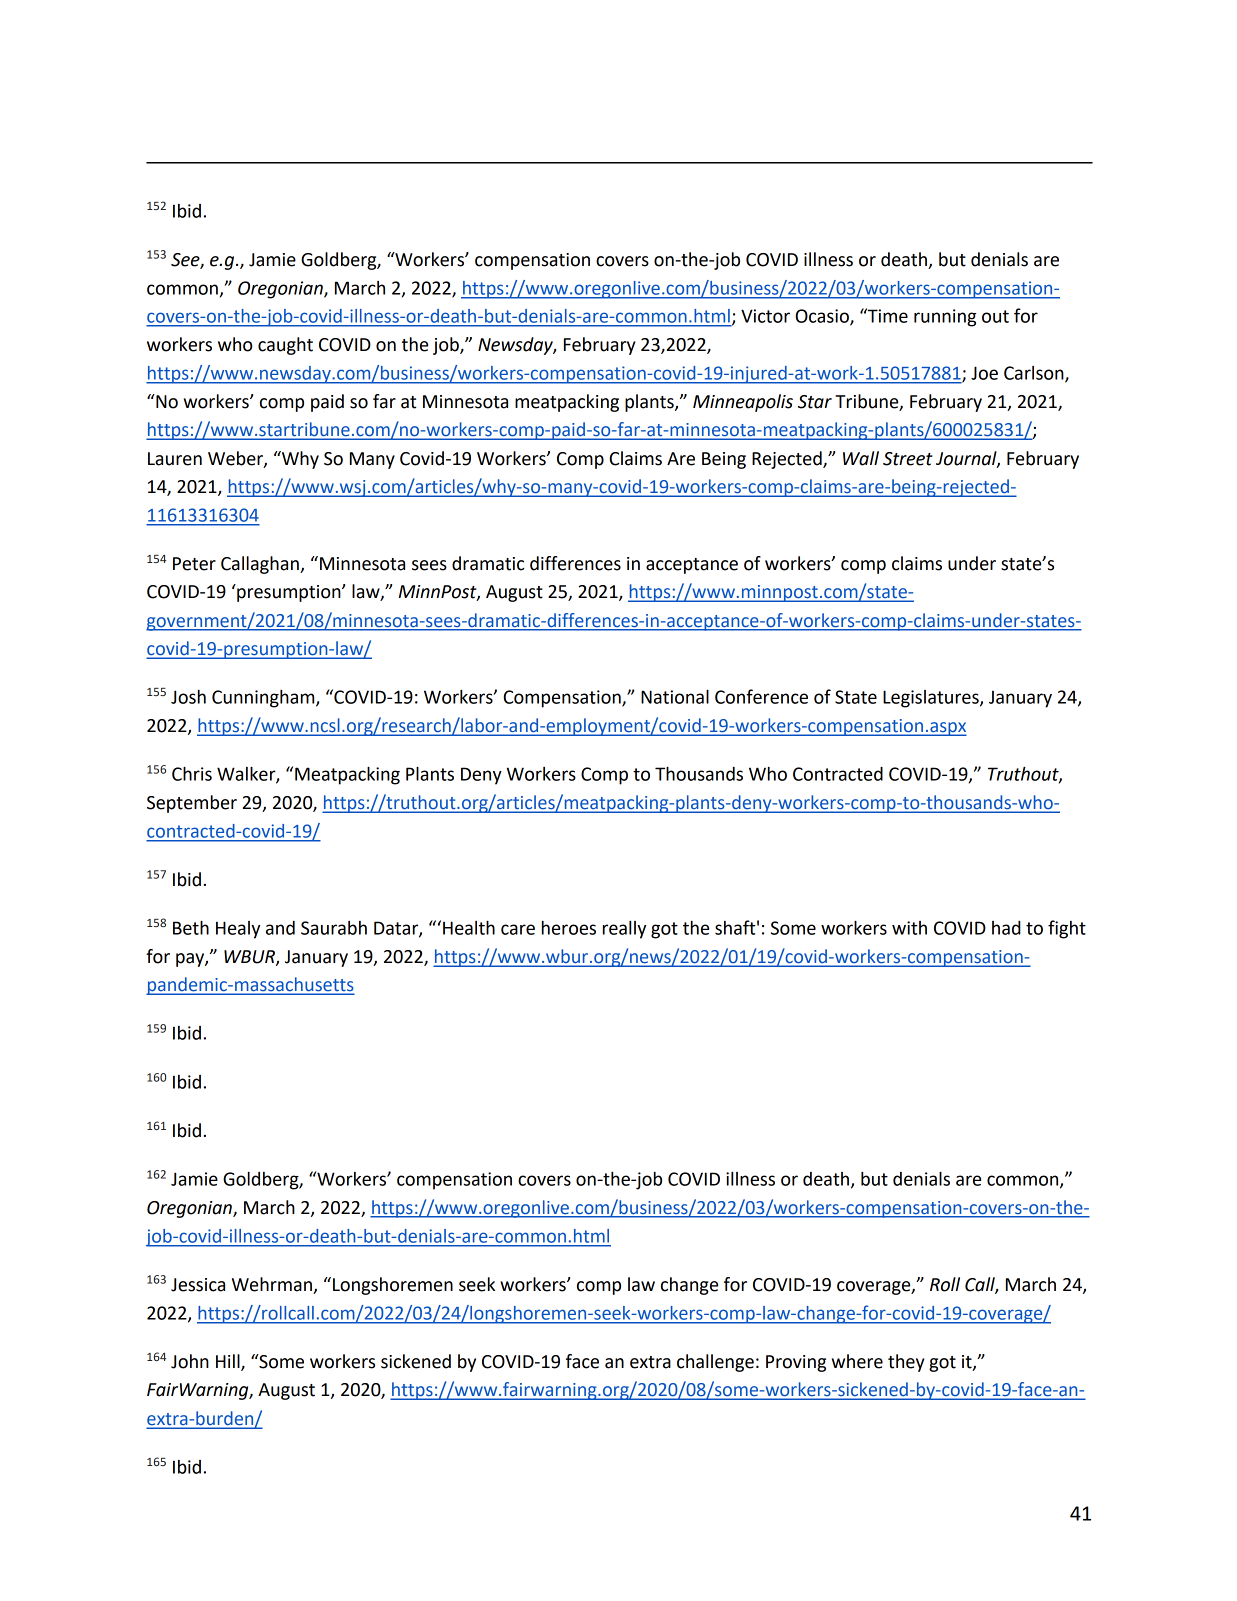  Describe the element at coordinates (229, 1362) in the document. I see `Hill` at that location.
